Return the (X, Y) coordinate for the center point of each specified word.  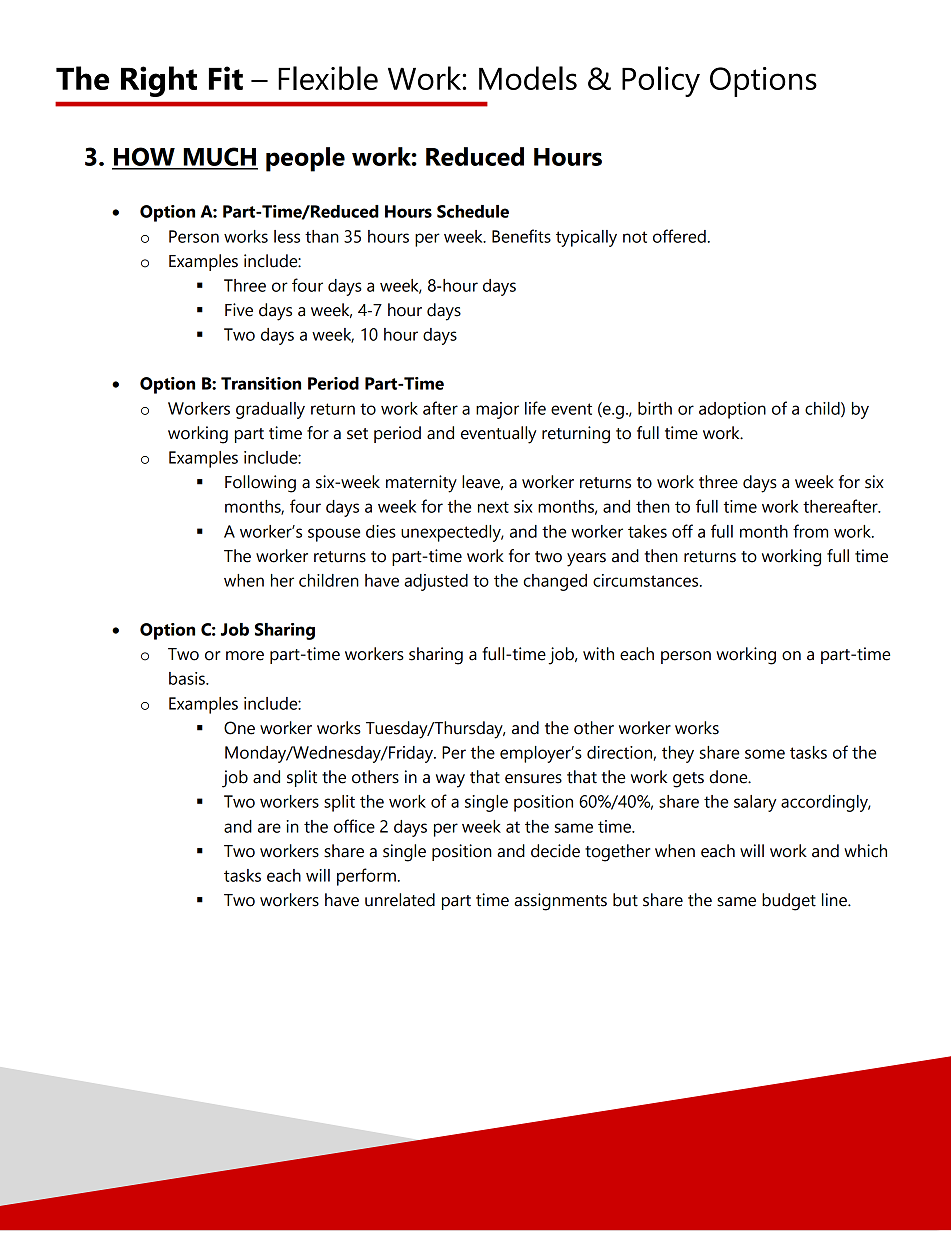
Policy (661, 81)
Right (159, 81)
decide (555, 851)
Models (528, 78)
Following (260, 484)
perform (366, 877)
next (493, 507)
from (810, 531)
